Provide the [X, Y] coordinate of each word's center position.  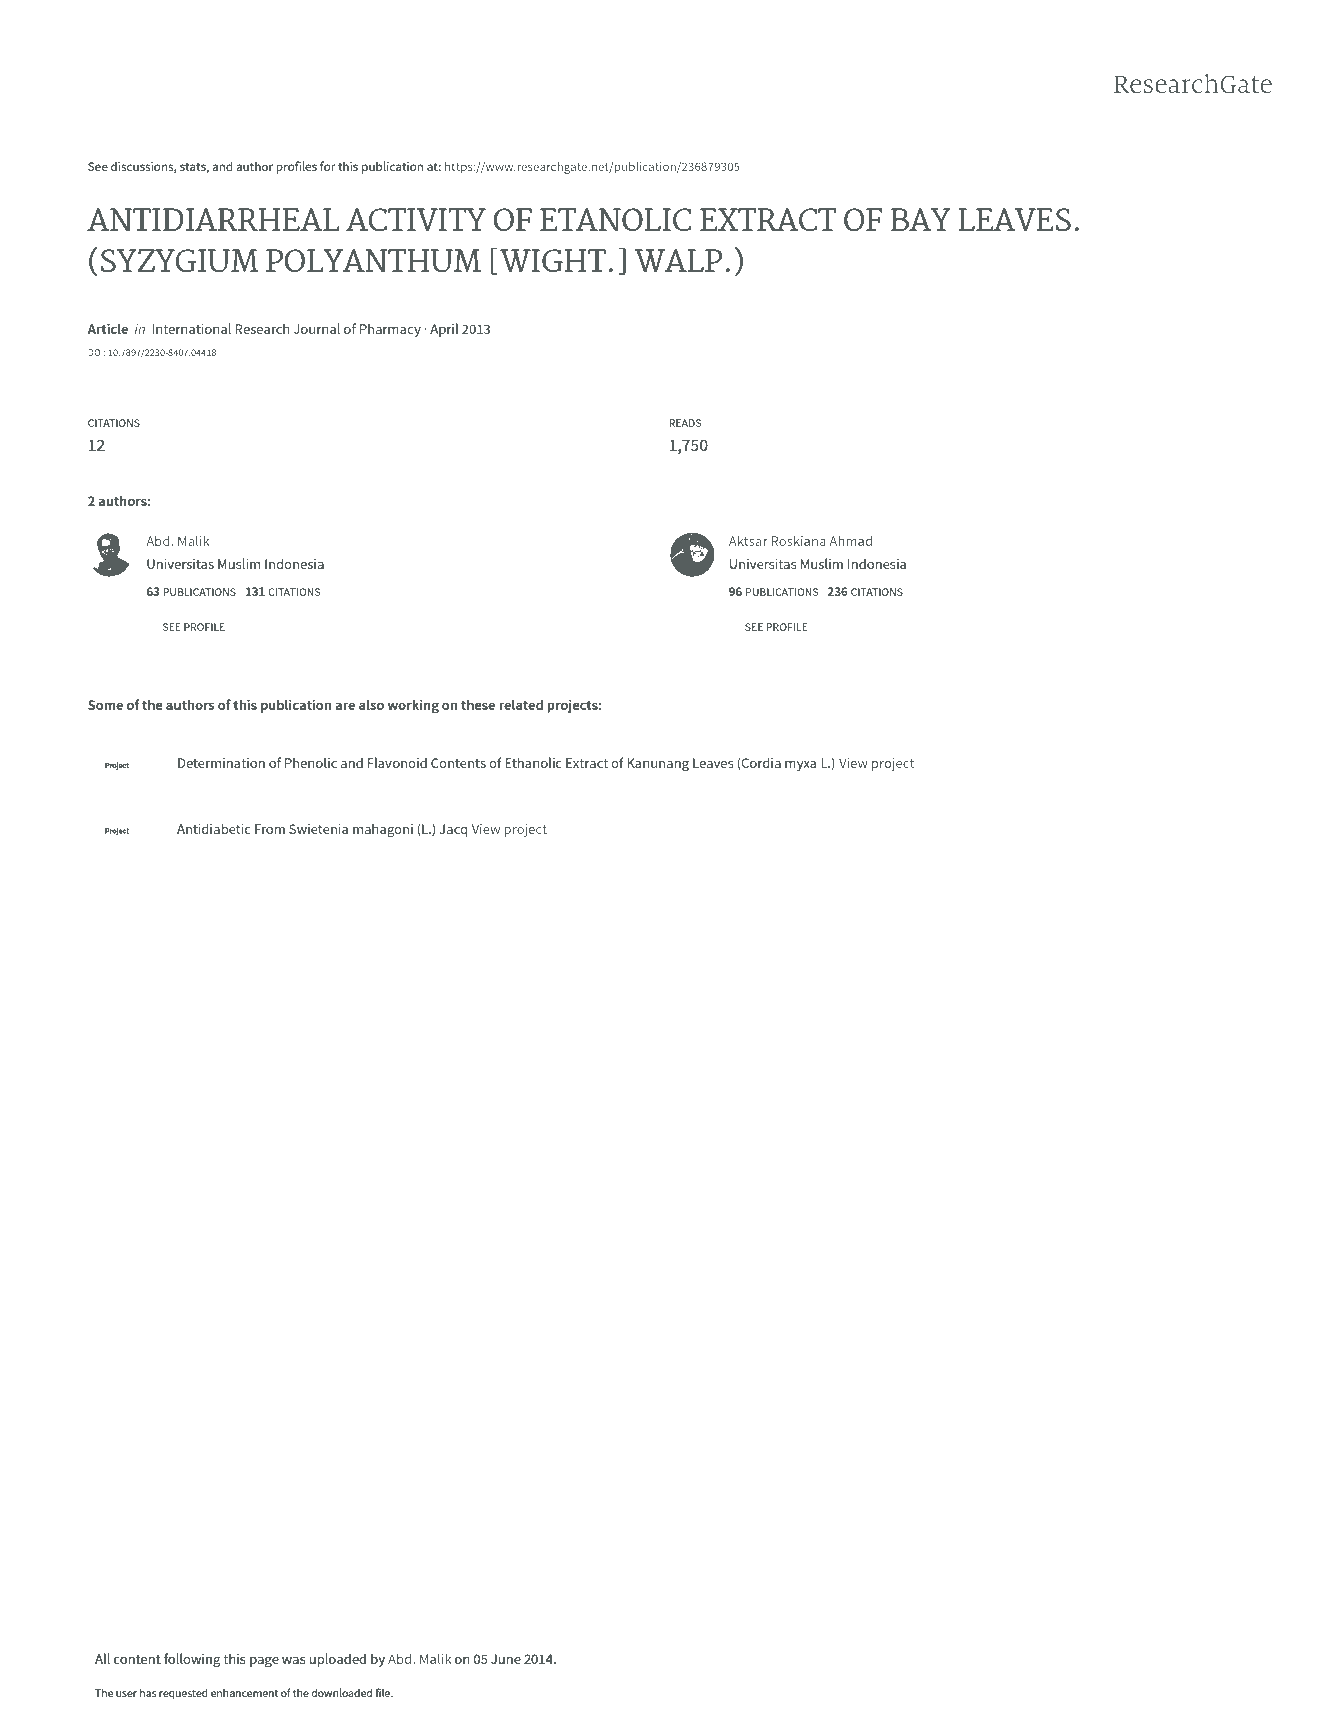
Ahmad [850, 541]
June [506, 1659]
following [192, 1660]
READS [685, 423]
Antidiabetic [214, 828]
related [521, 704]
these [478, 704]
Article [107, 328]
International [191, 328]
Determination [221, 763]
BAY [921, 219]
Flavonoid [397, 762]
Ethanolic [533, 762]
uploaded [337, 1660]
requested [183, 1694]
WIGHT [553, 260]
